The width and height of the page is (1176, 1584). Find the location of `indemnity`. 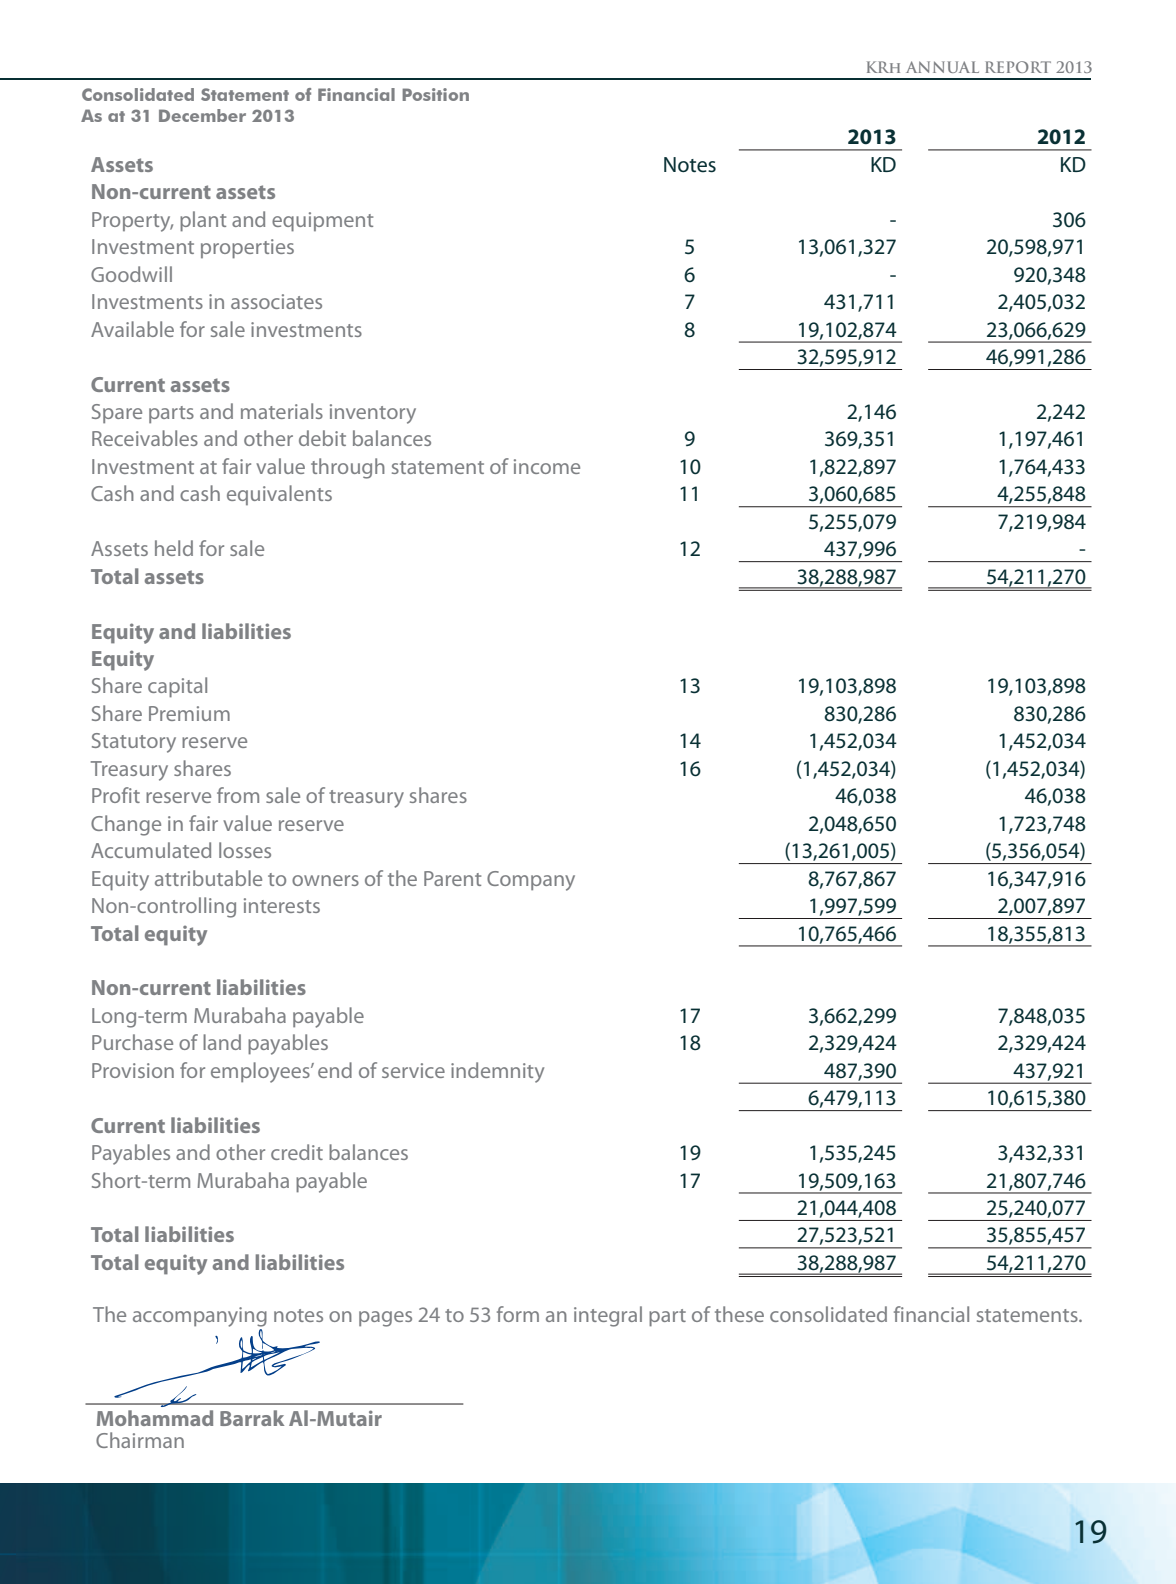

indemnity is located at coordinates (497, 1072).
